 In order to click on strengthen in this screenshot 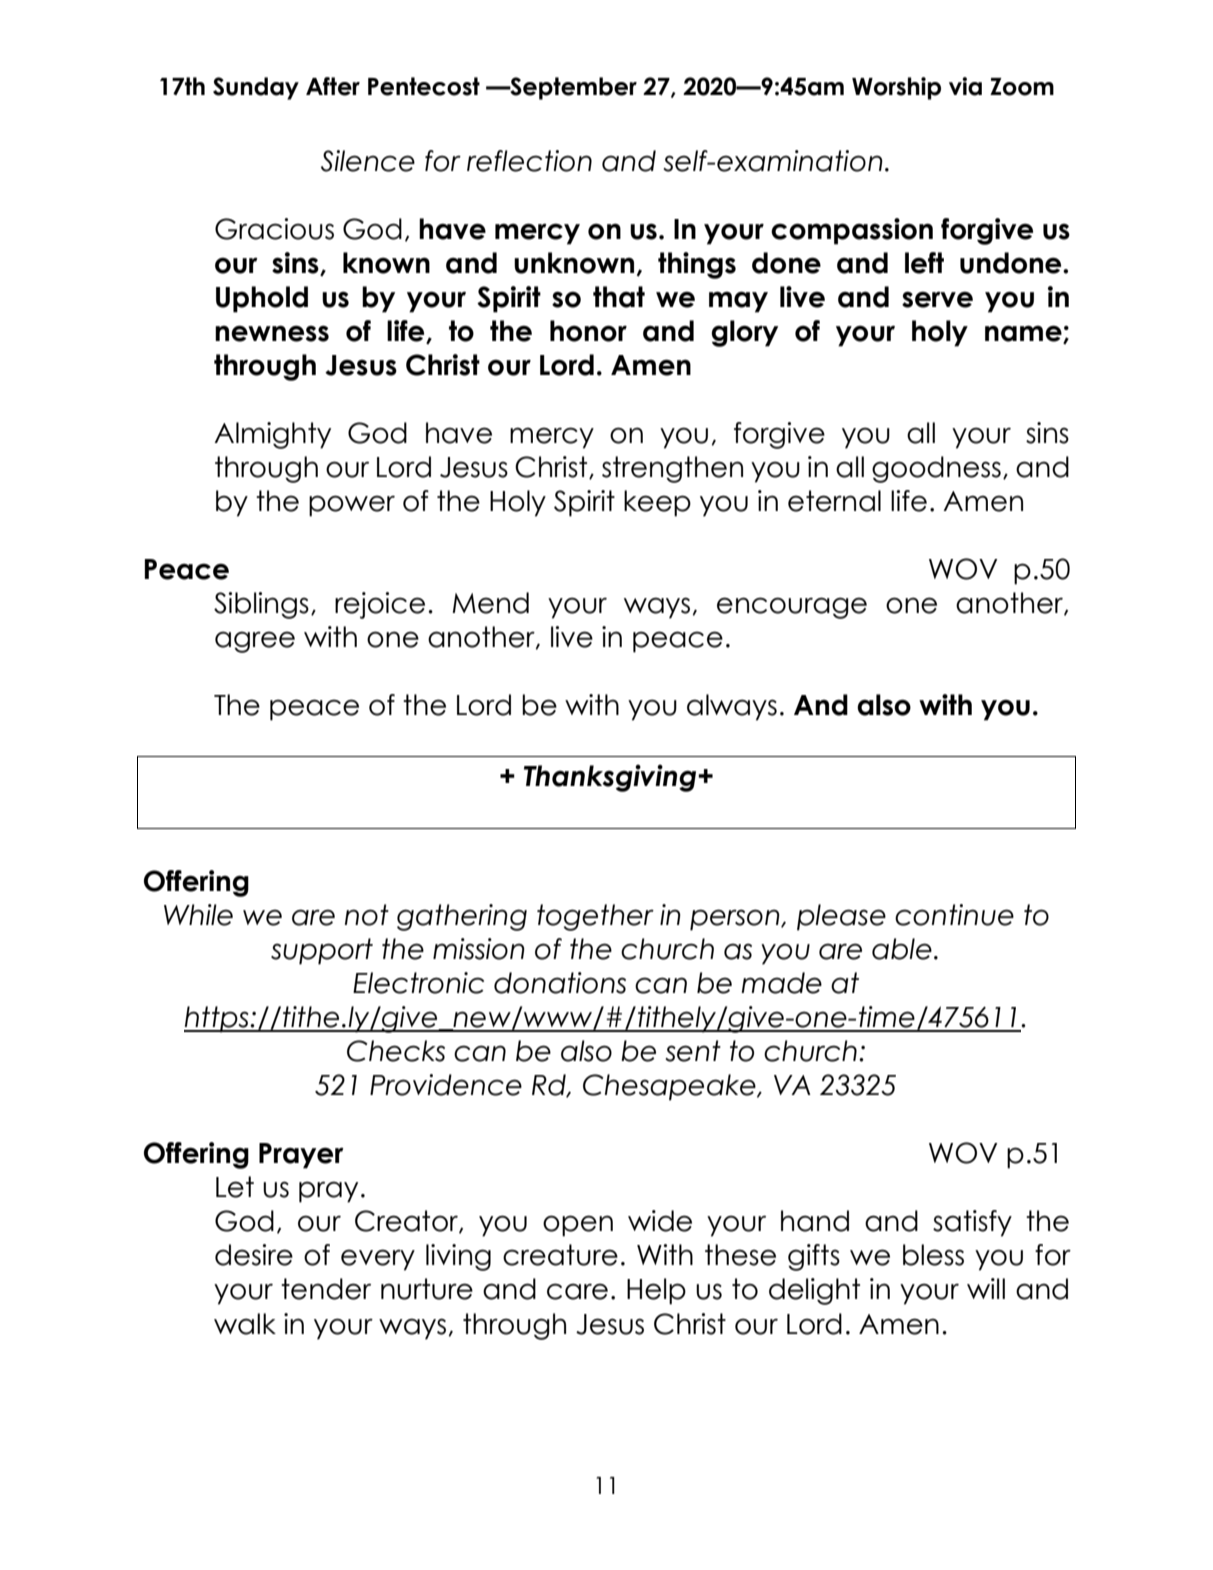, I will do `click(672, 469)`.
